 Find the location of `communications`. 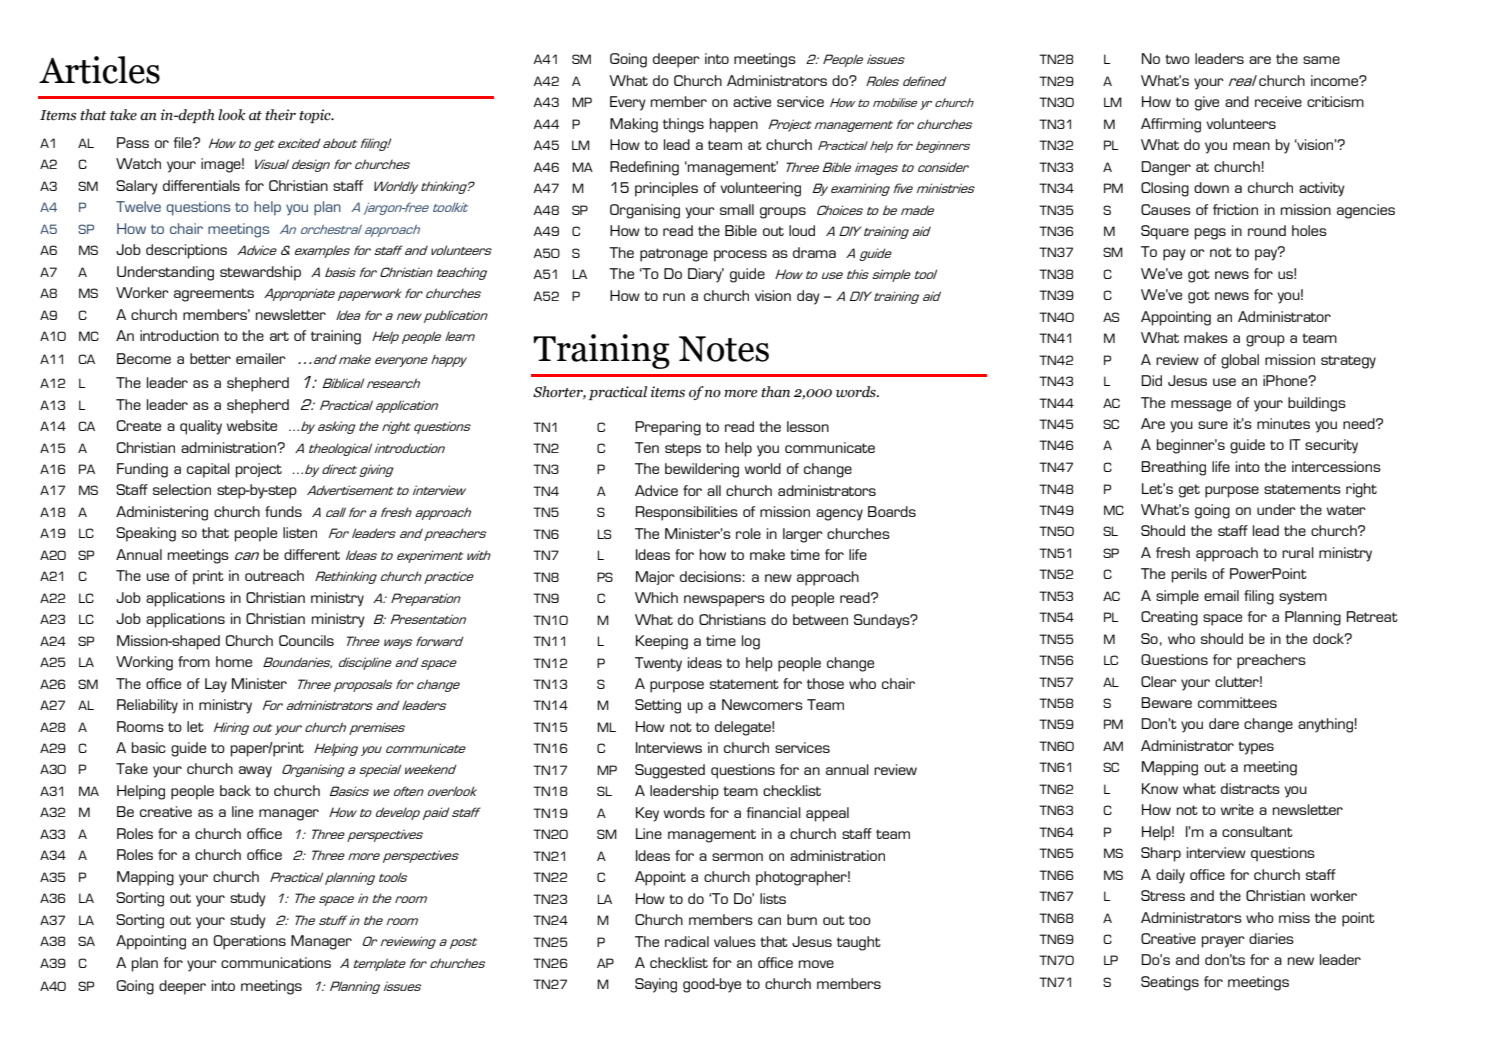

communications is located at coordinates (276, 962).
